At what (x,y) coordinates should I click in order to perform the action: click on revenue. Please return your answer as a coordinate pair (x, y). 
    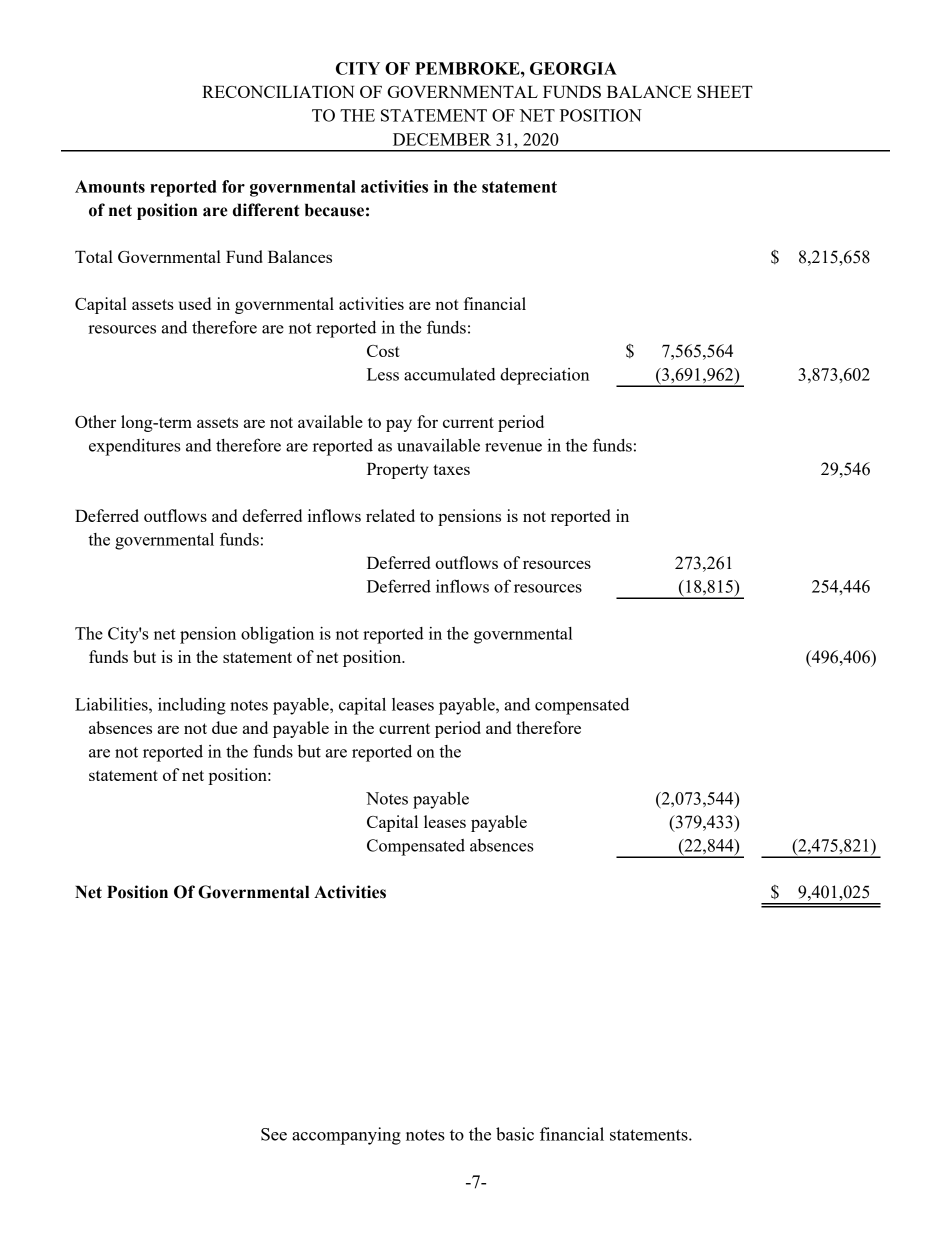
    Looking at the image, I should click on (513, 447).
